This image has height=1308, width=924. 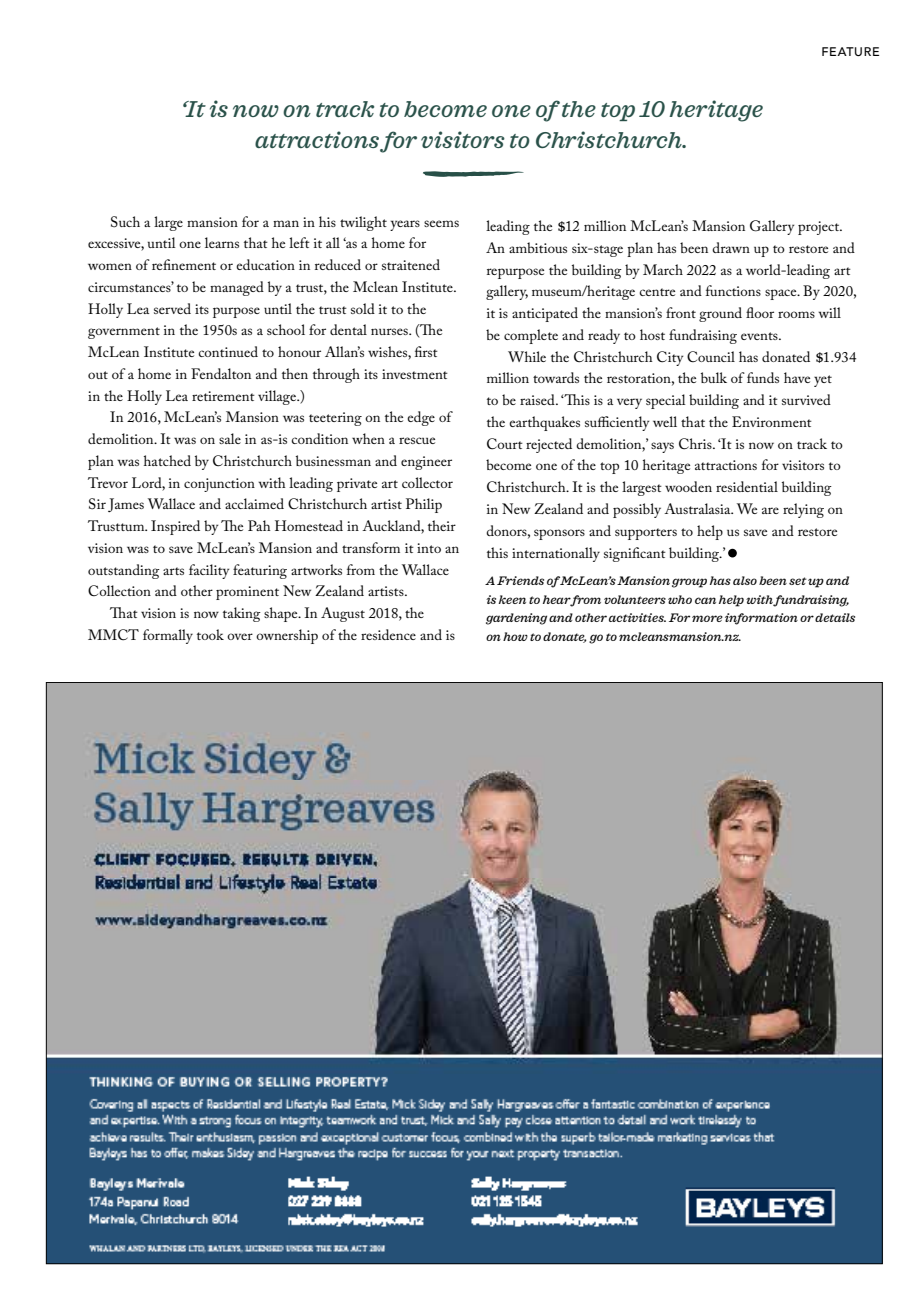 I want to click on learns, so click(x=222, y=242).
